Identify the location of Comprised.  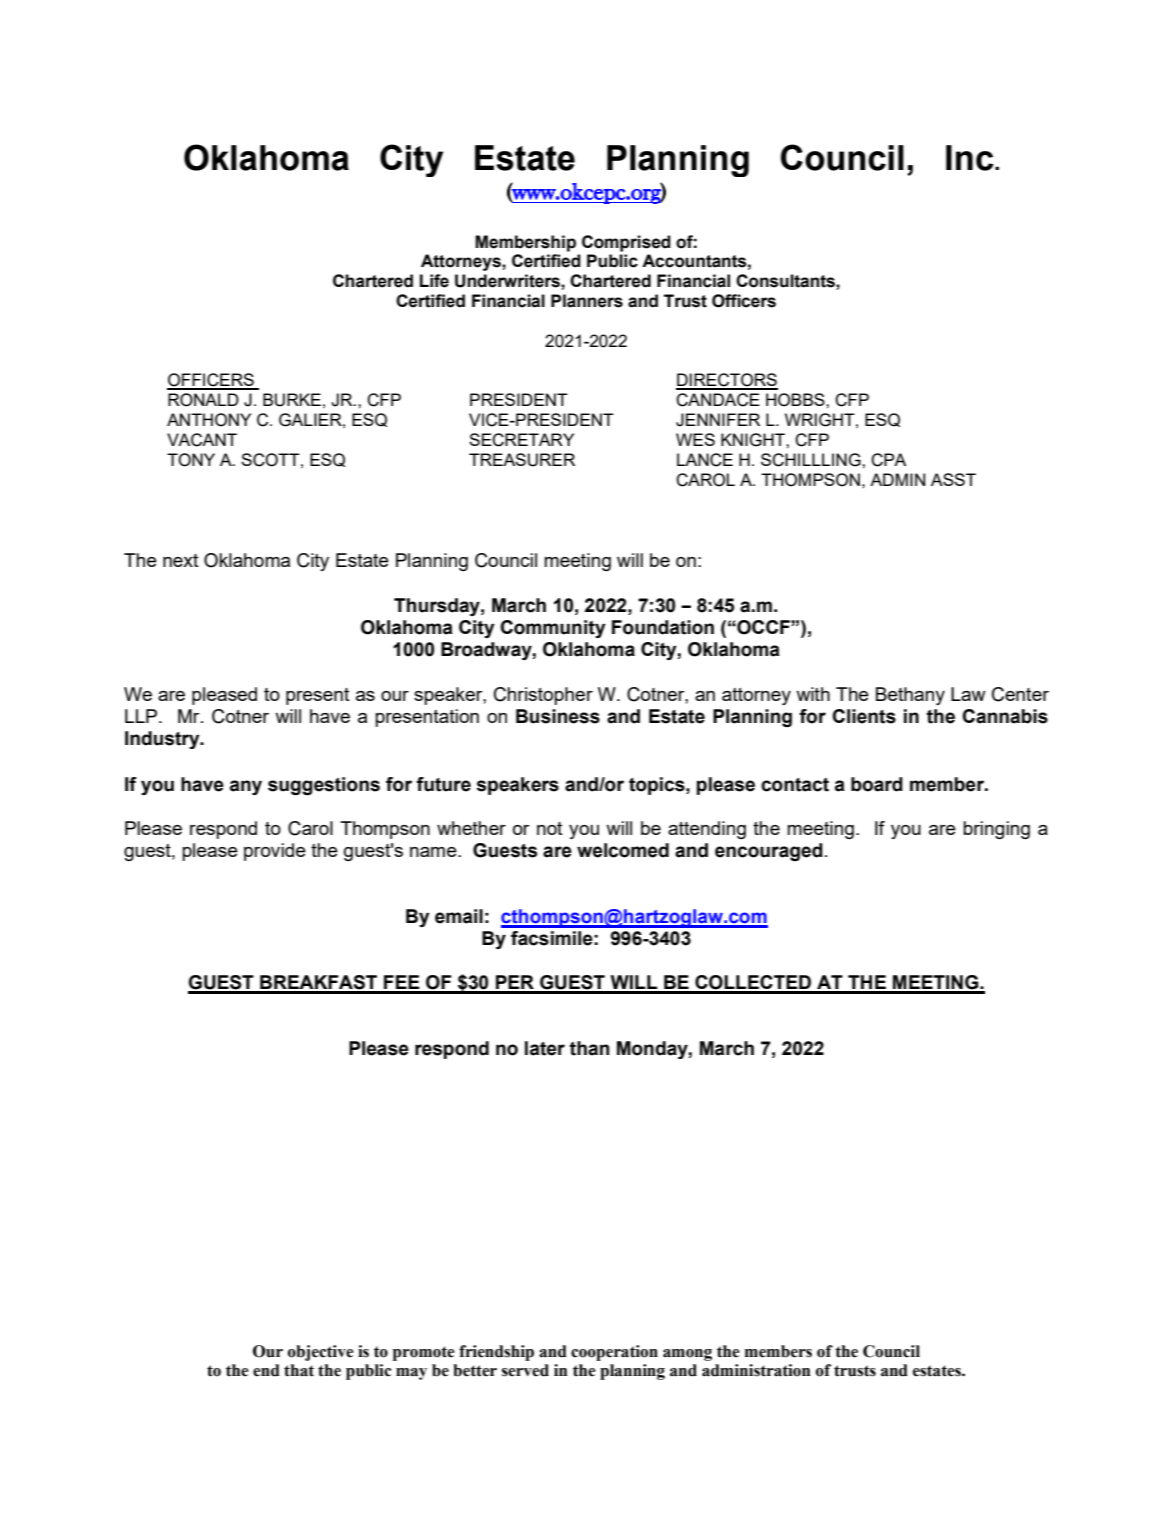
(626, 243).
